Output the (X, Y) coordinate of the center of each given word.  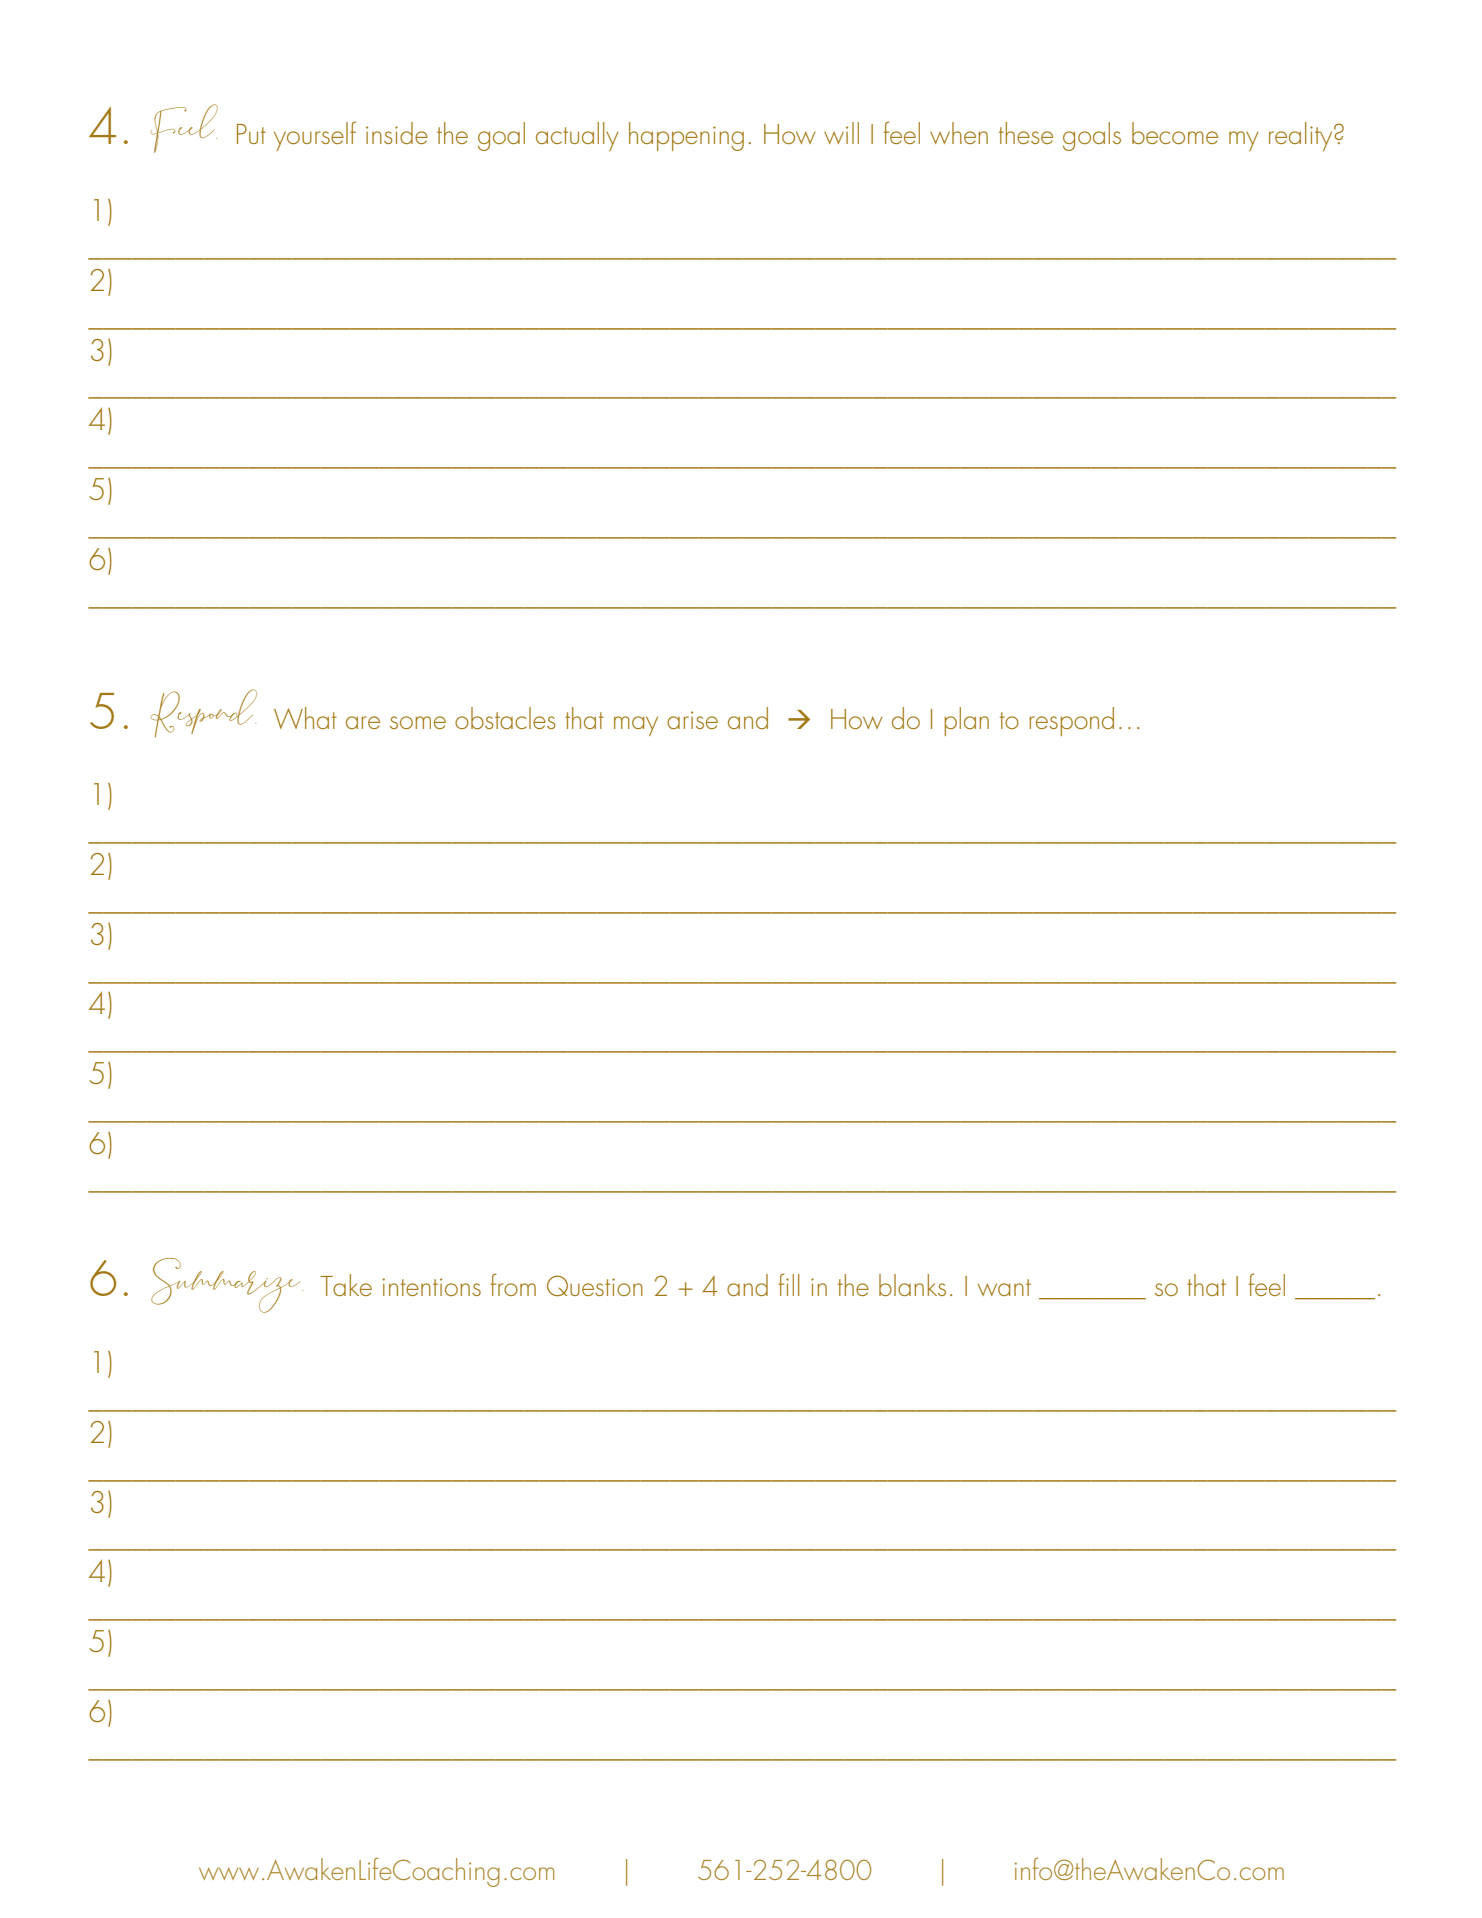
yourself (315, 136)
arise (692, 720)
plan (966, 721)
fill (789, 1284)
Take (346, 1285)
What (305, 718)
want (1004, 1287)
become (1175, 133)
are (363, 722)
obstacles (505, 718)
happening (686, 136)
